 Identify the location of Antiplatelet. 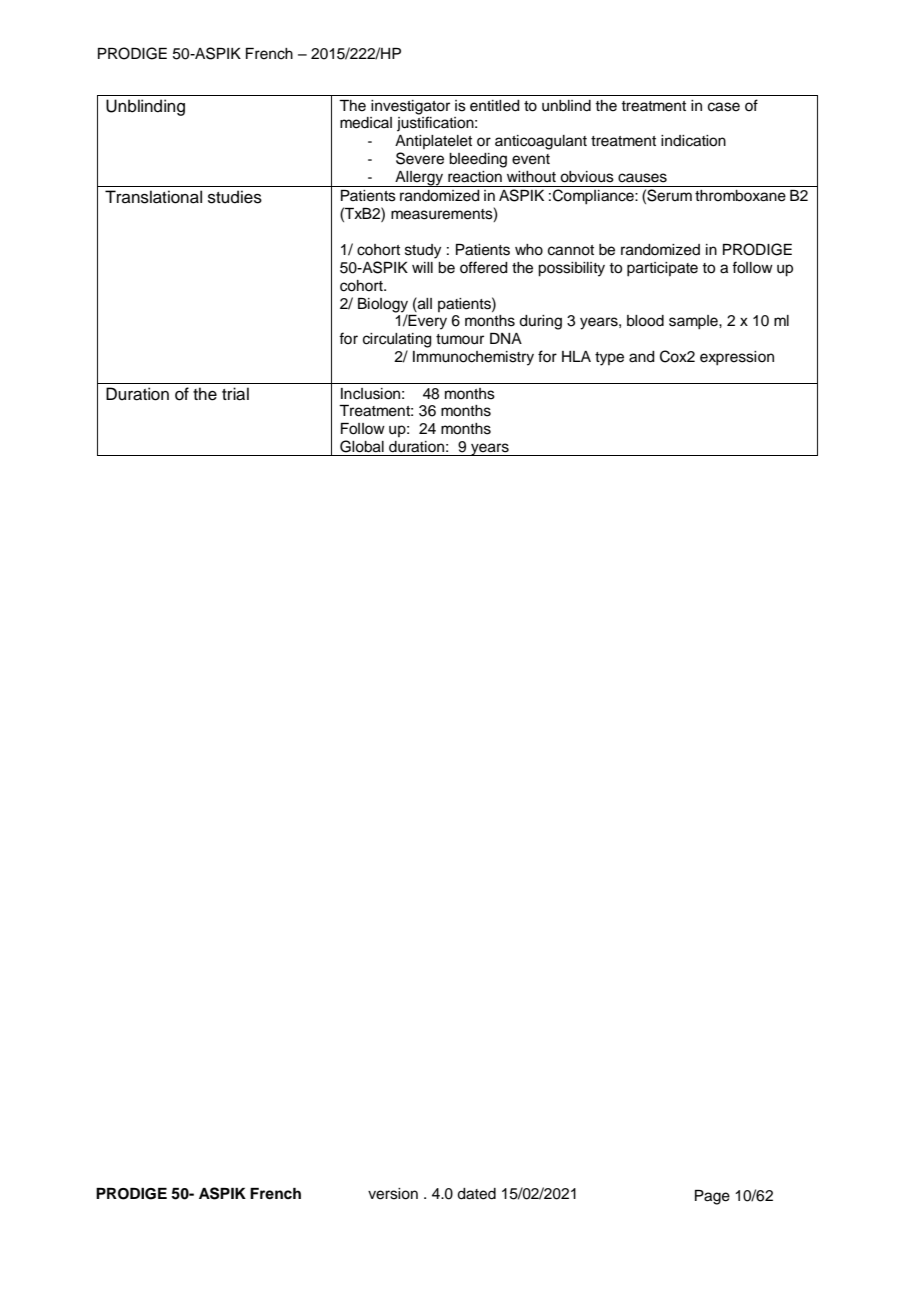
(433, 142).
